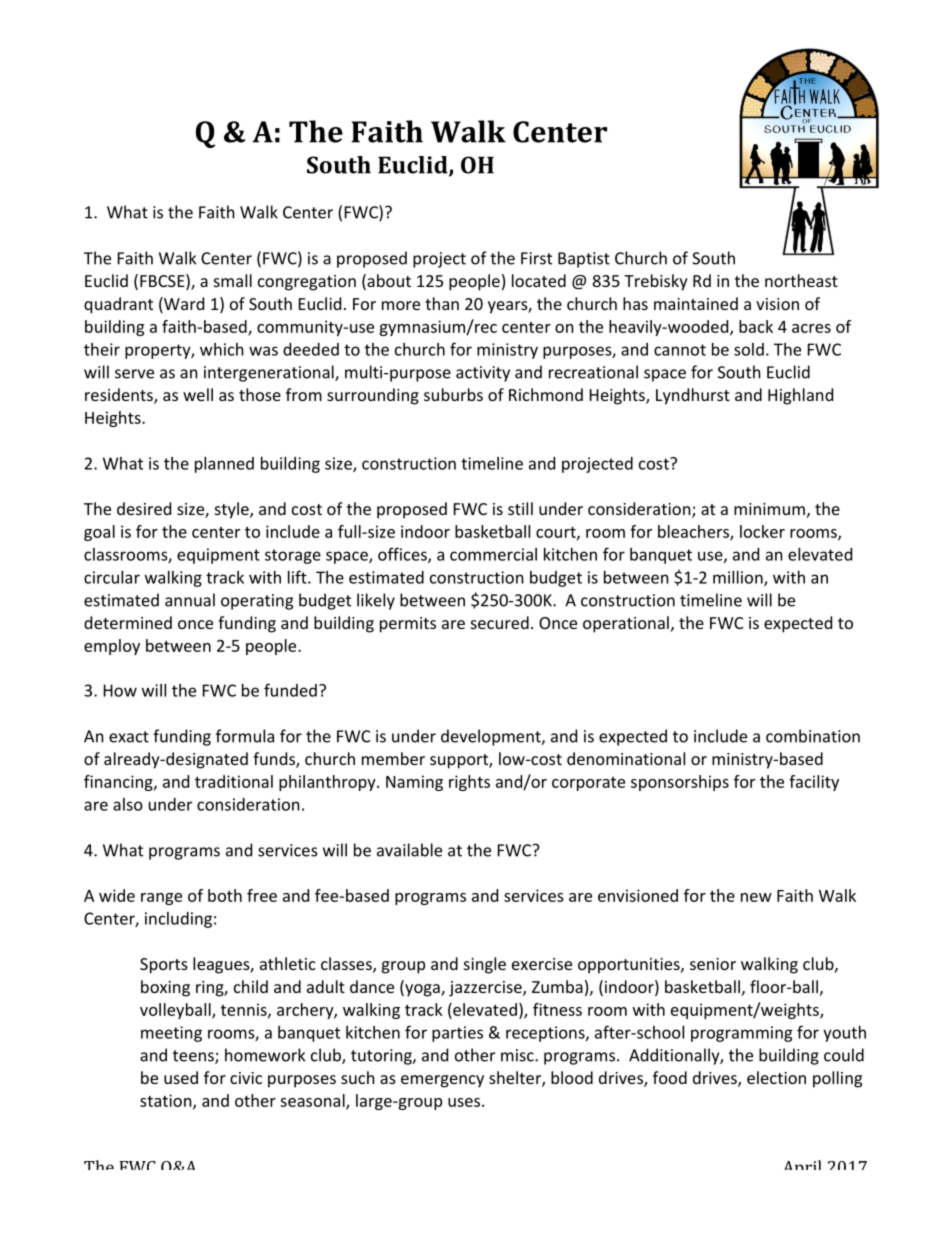 The image size is (952, 1233). I want to click on emergency, so click(442, 1081).
